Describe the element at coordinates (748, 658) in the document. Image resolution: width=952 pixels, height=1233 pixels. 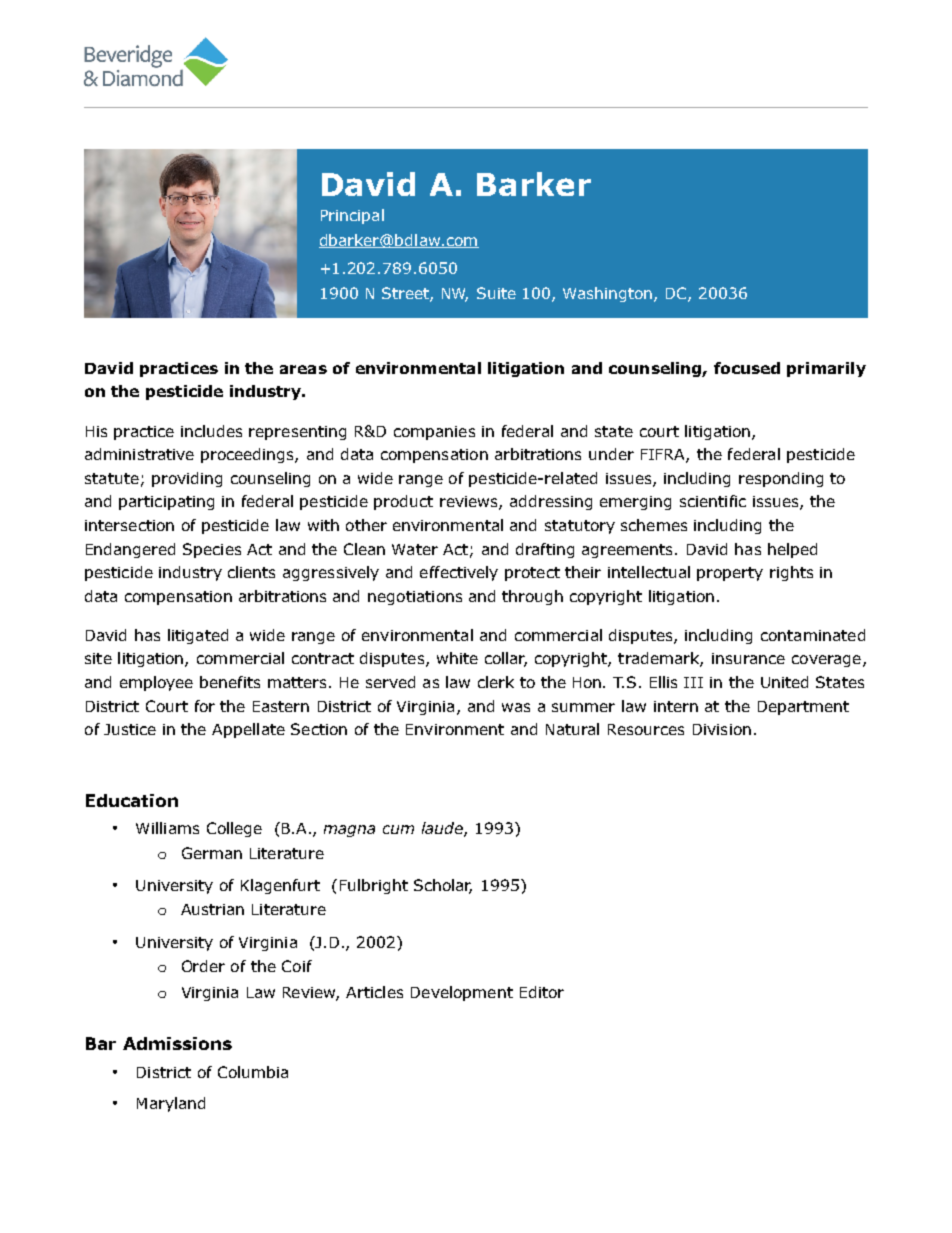
I see `insurance` at that location.
